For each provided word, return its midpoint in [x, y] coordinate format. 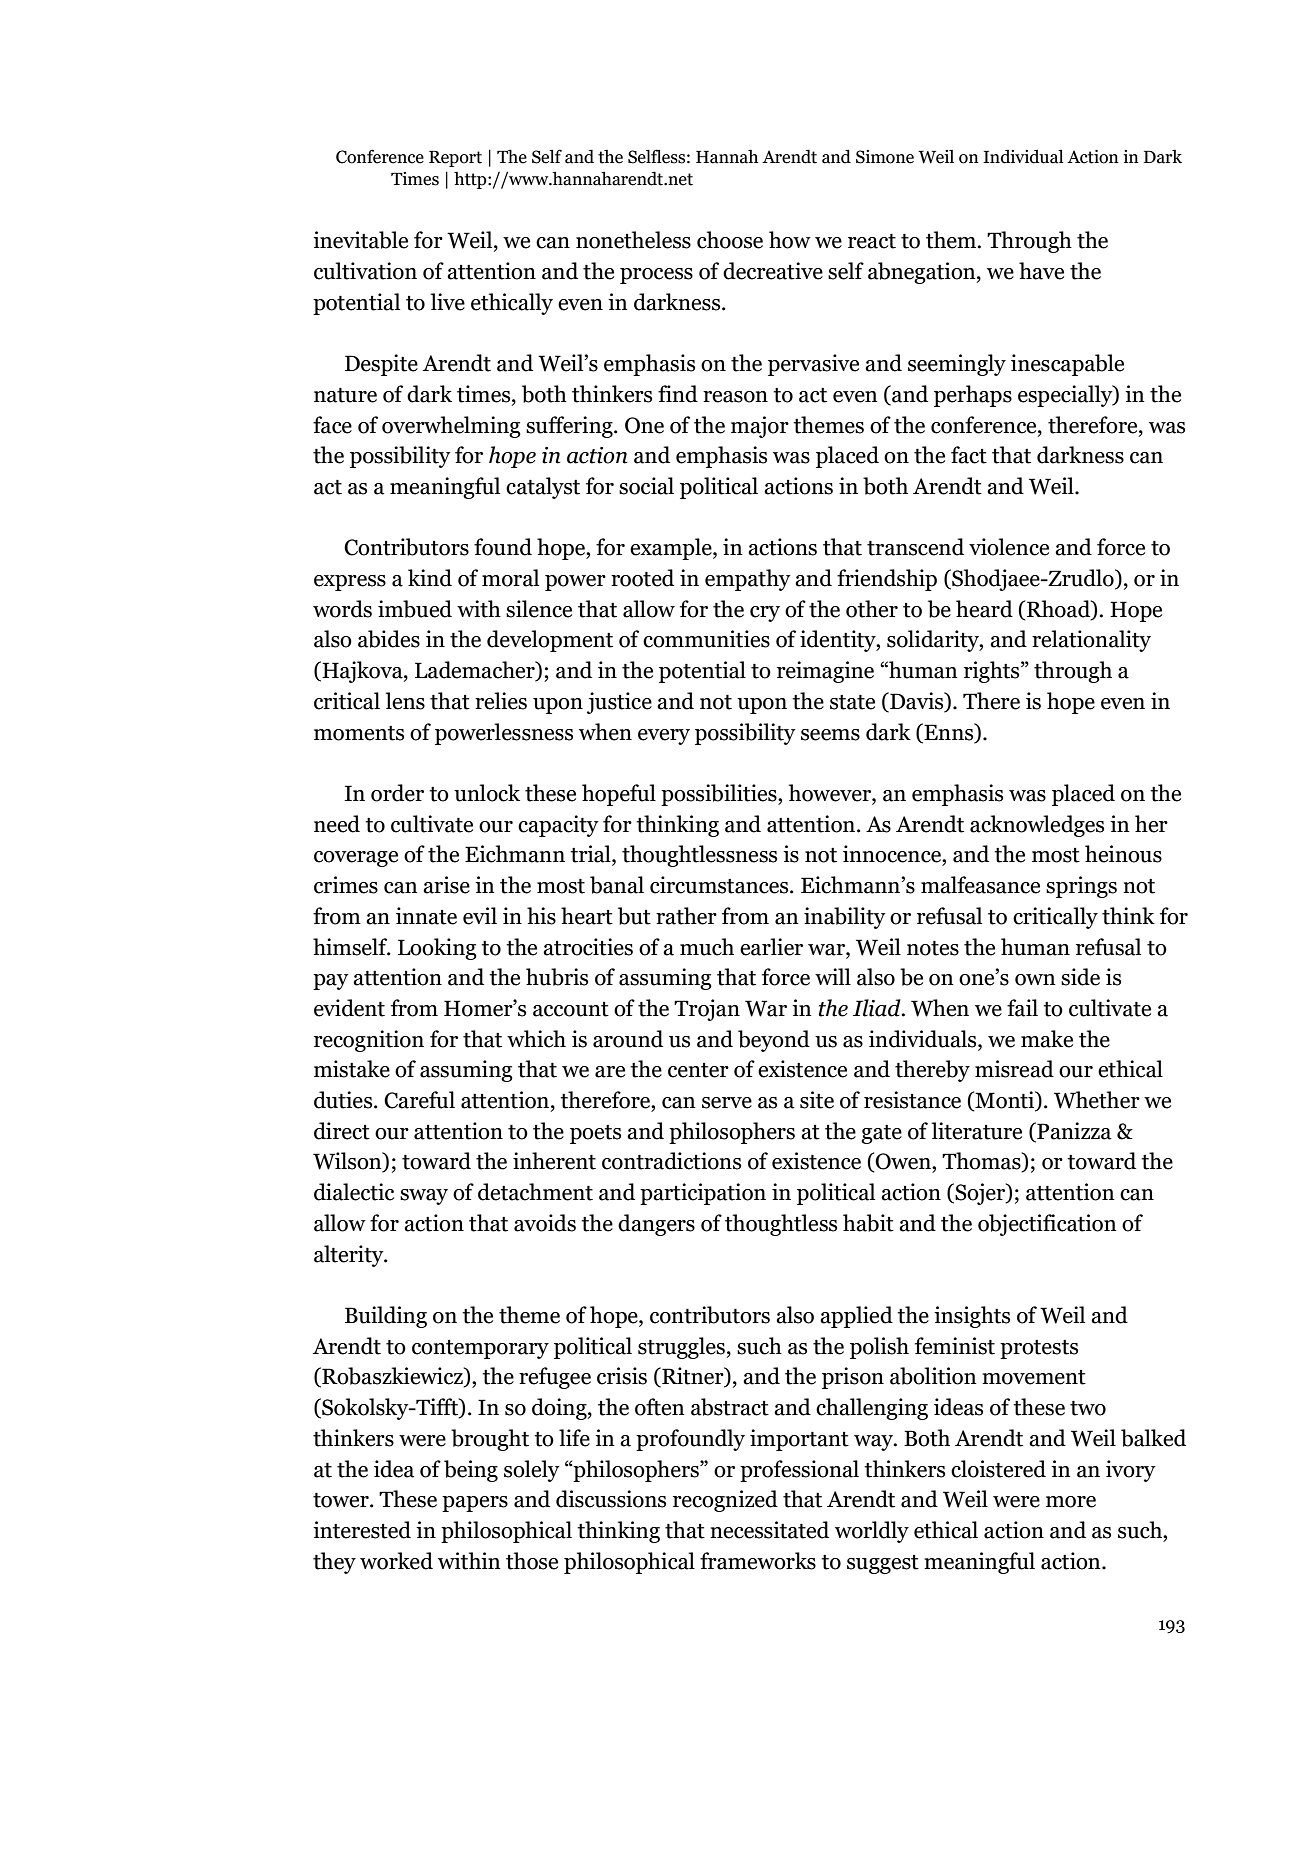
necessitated [769, 1530]
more [1071, 1502]
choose [730, 240]
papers [475, 1504]
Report [455, 159]
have [1041, 271]
